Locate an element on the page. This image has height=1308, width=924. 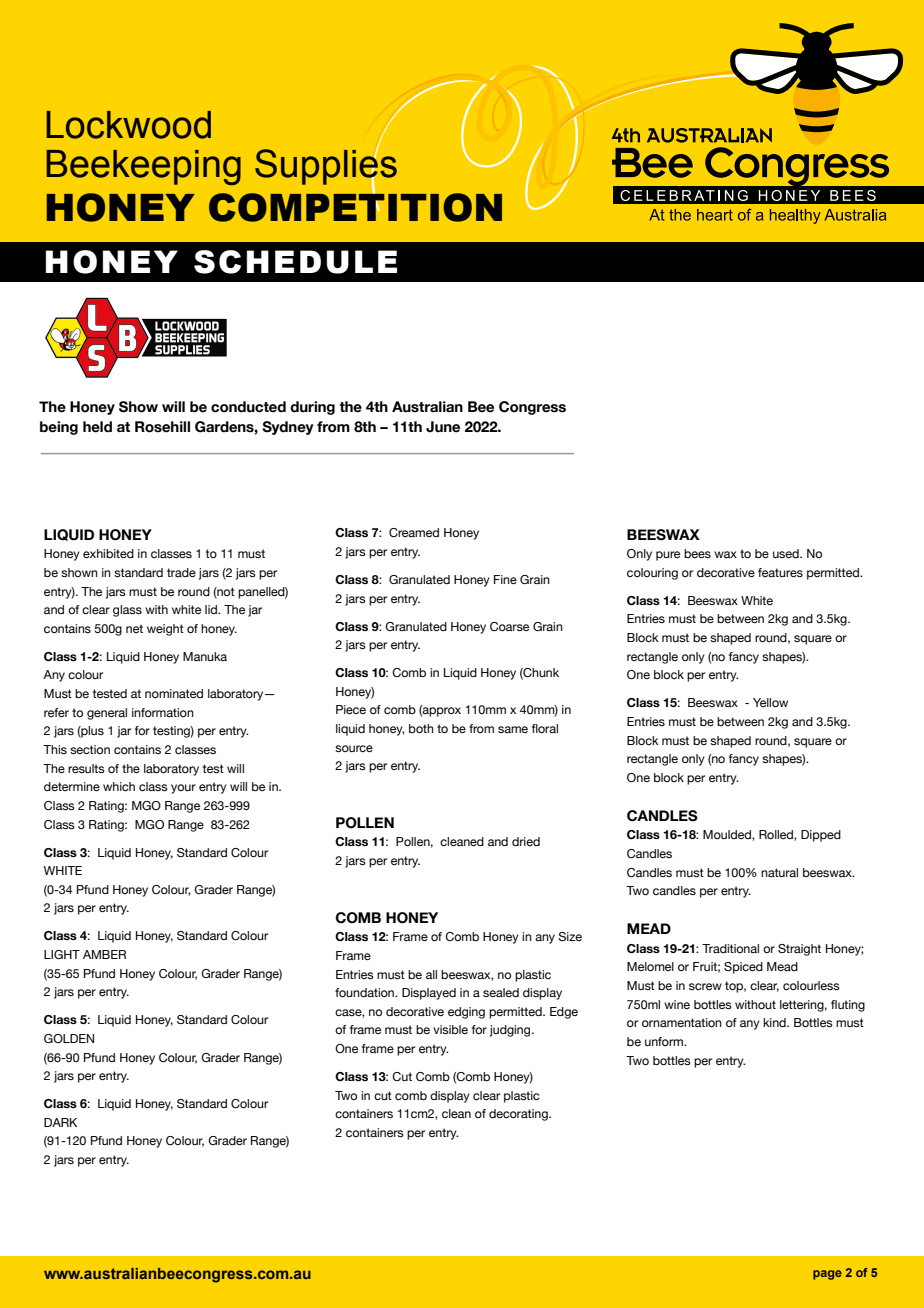
information is located at coordinates (163, 712).
